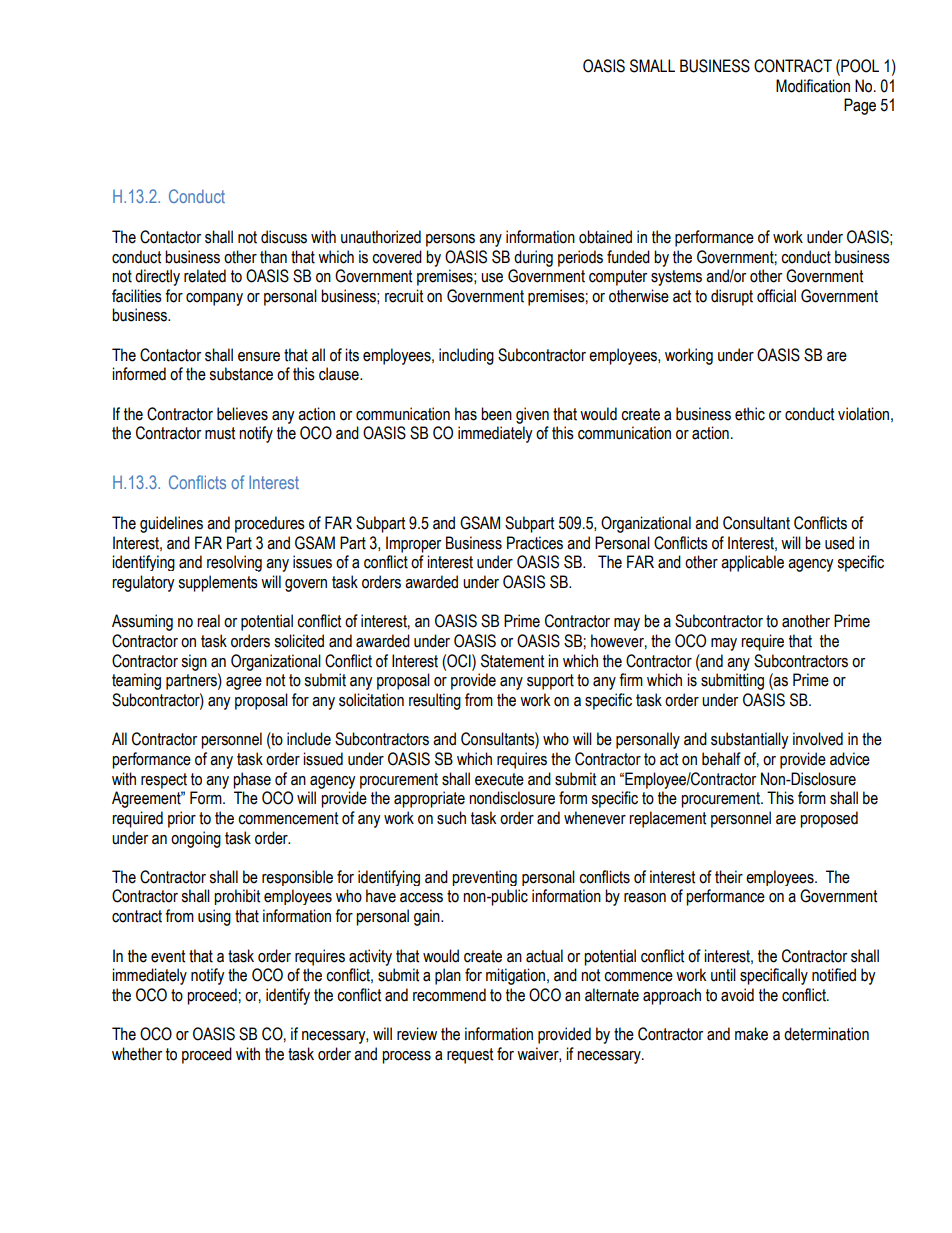 The height and width of the screenshot is (1233, 952). I want to click on believes, so click(242, 414).
